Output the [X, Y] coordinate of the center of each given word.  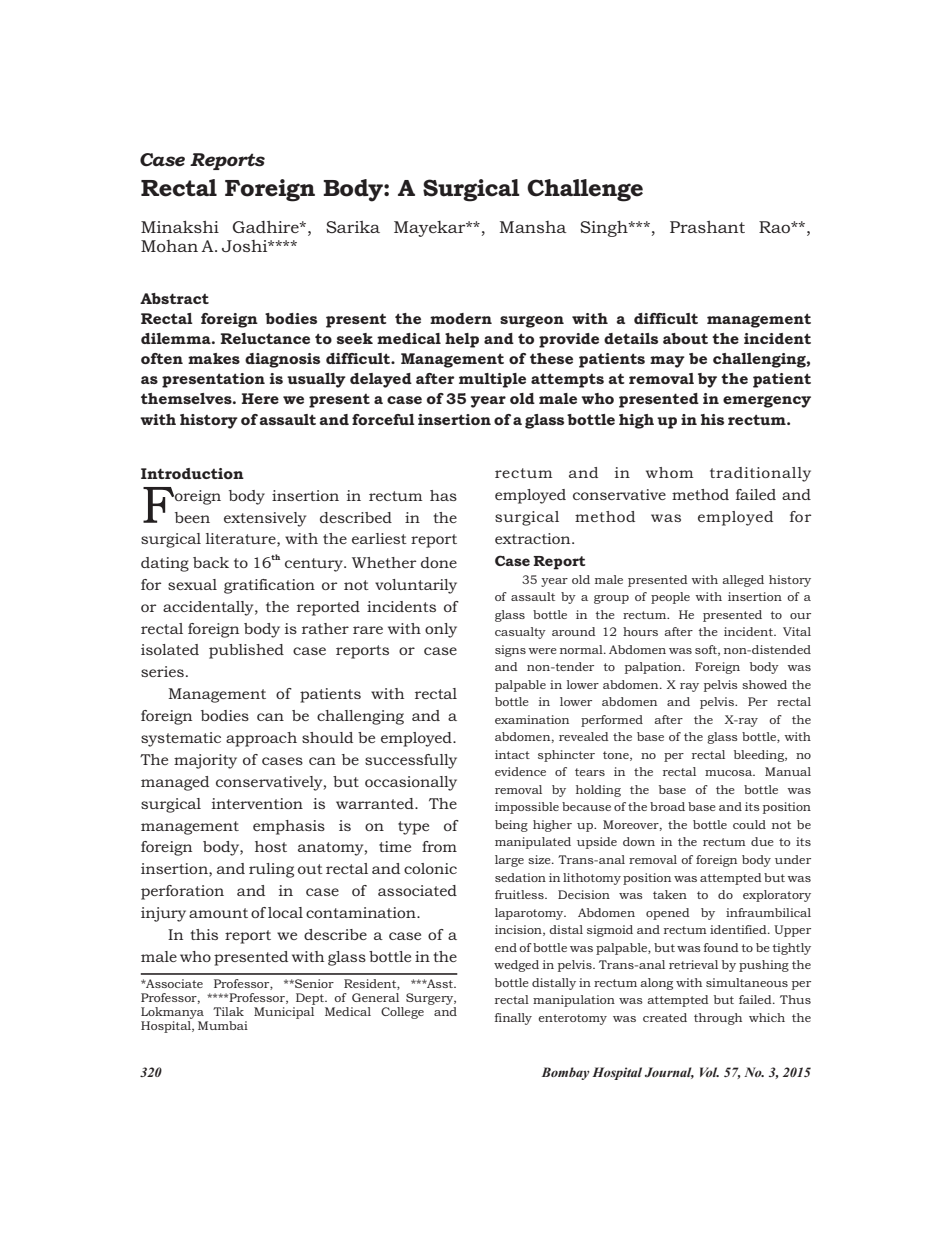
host [271, 846]
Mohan [169, 246]
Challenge [585, 190]
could [749, 824]
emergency [767, 402]
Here [260, 398]
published [246, 651]
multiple [492, 380]
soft [707, 650]
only [441, 630]
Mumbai [223, 1025]
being [511, 826]
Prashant [707, 227]
